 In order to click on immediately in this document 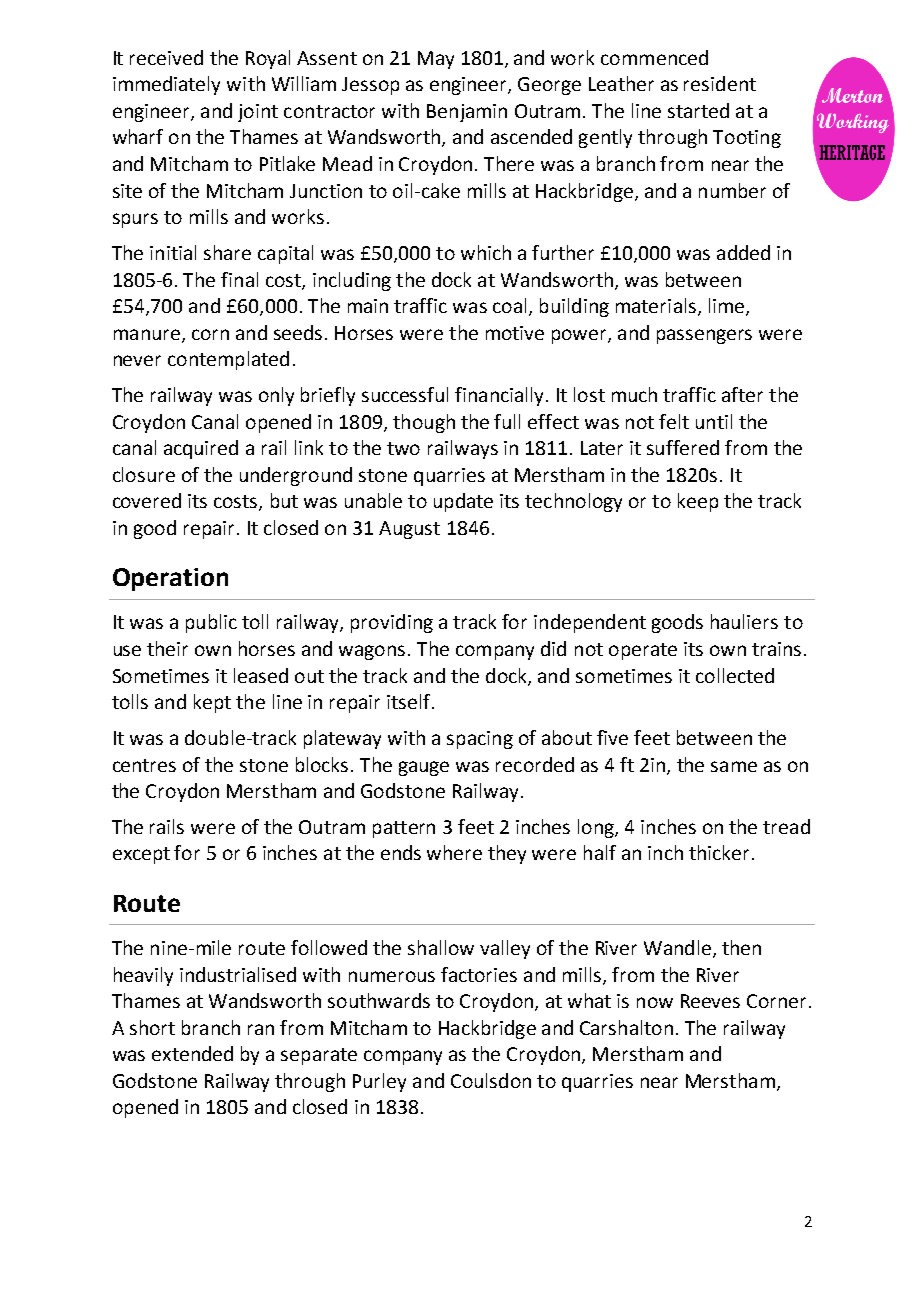, I will do `click(166, 85)`.
